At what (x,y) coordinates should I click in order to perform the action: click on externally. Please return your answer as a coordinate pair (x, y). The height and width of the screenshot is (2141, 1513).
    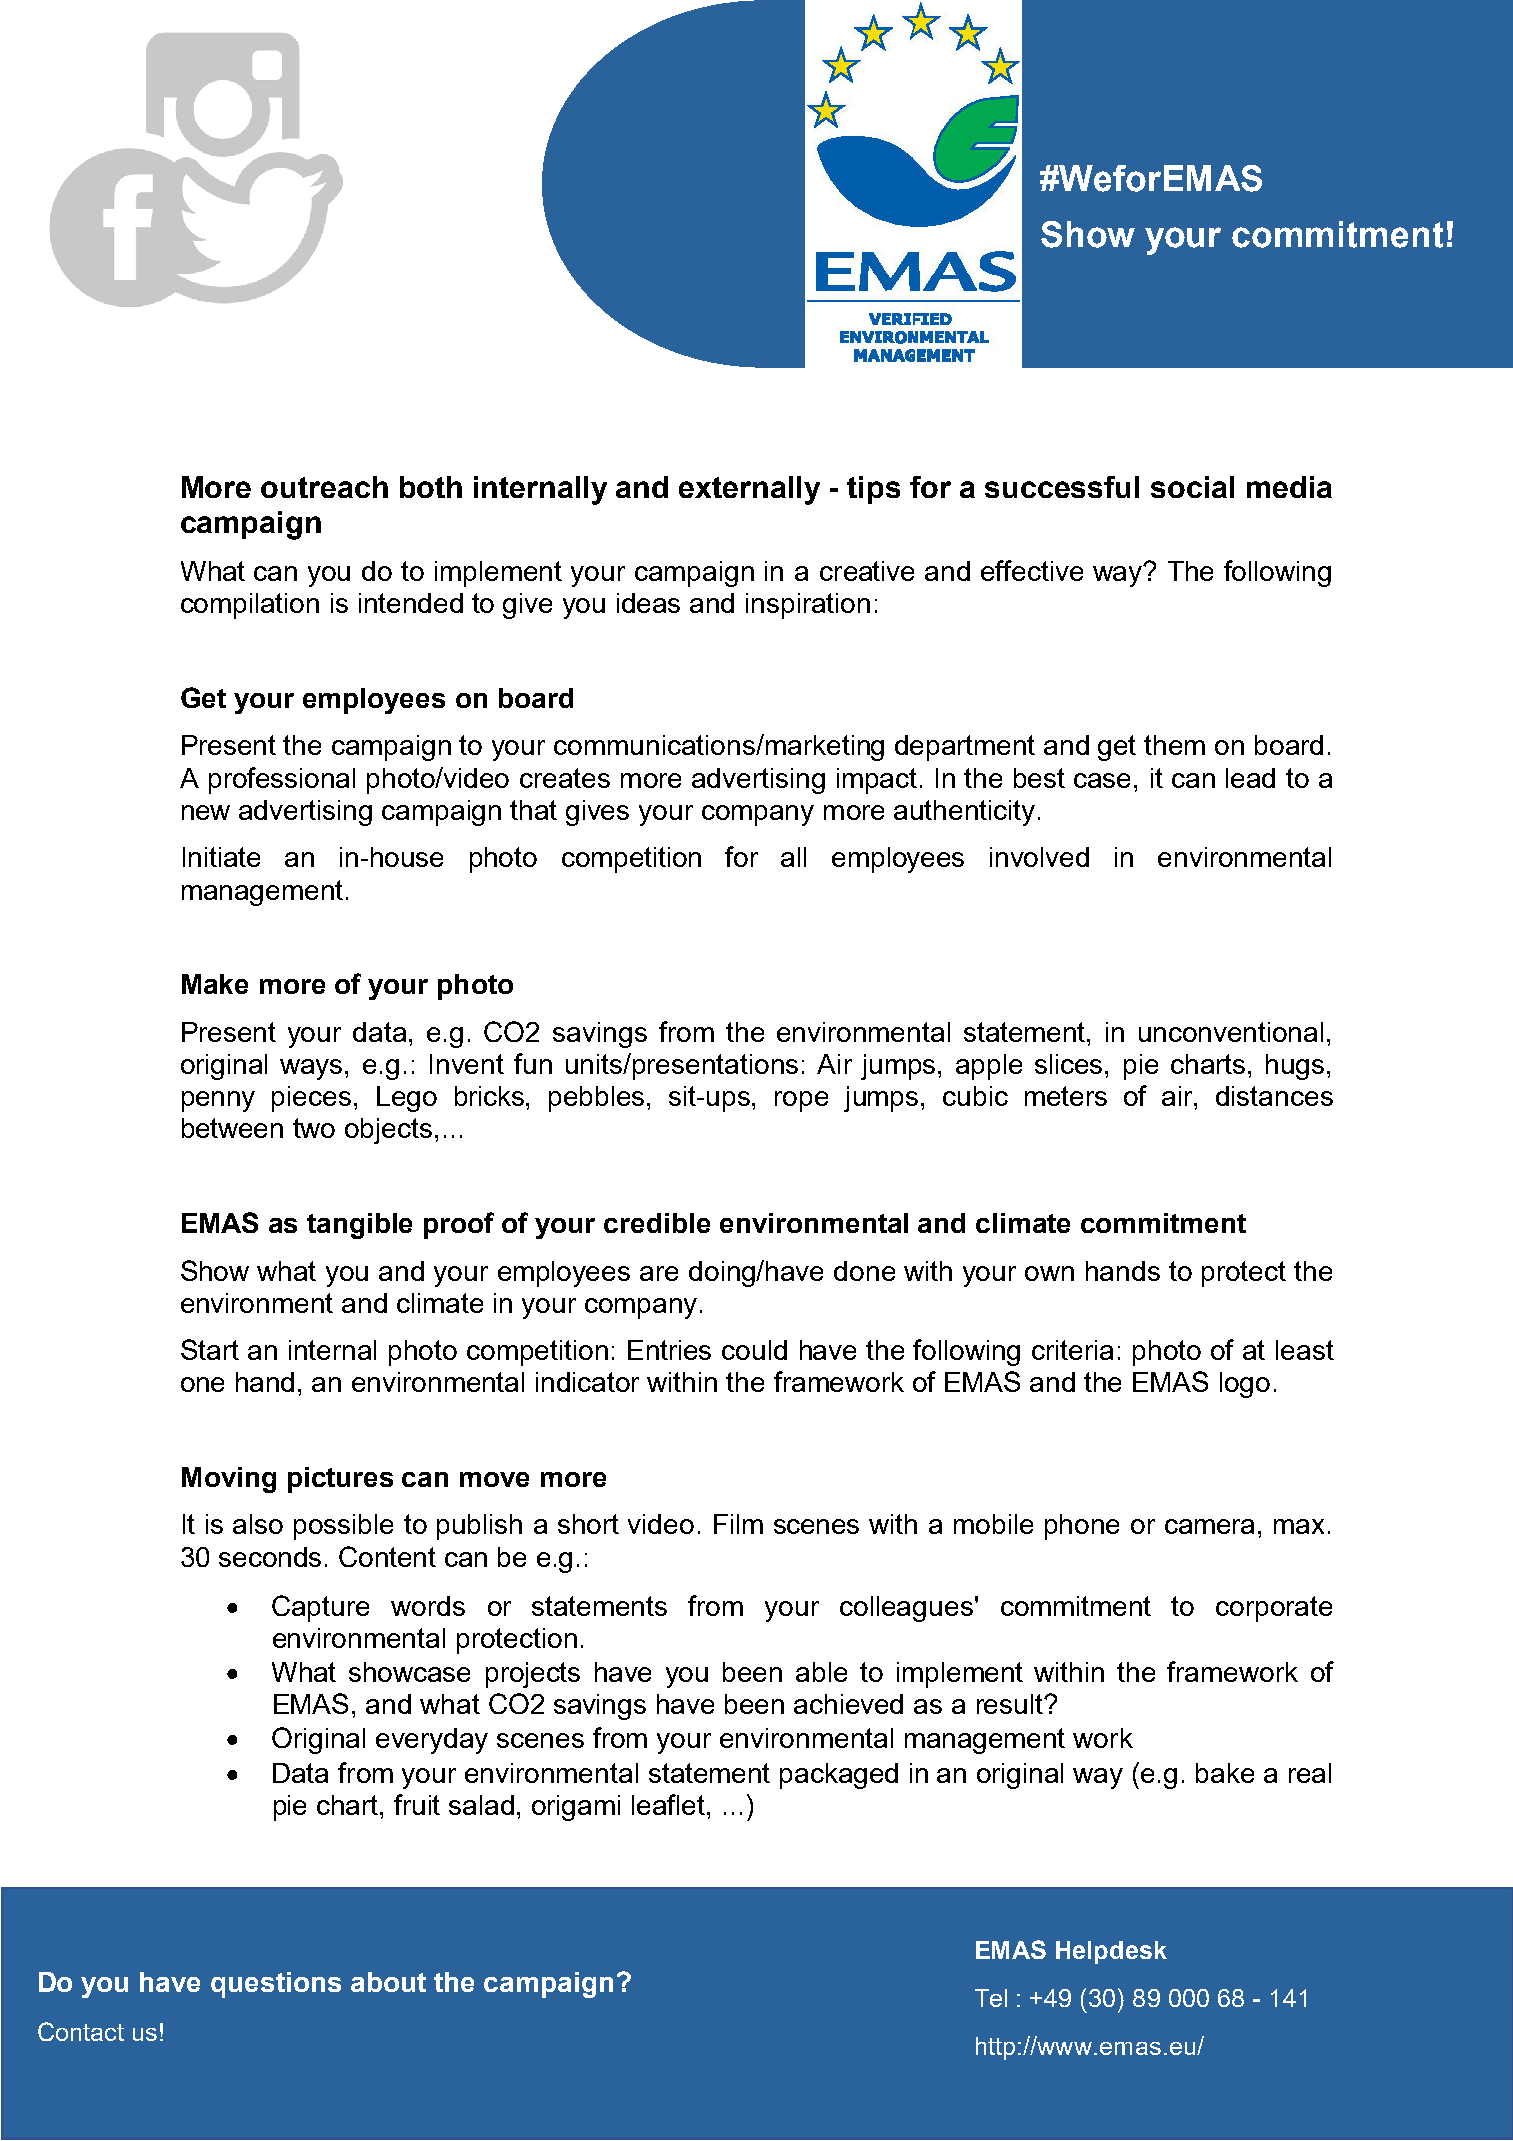
    Looking at the image, I should click on (749, 490).
